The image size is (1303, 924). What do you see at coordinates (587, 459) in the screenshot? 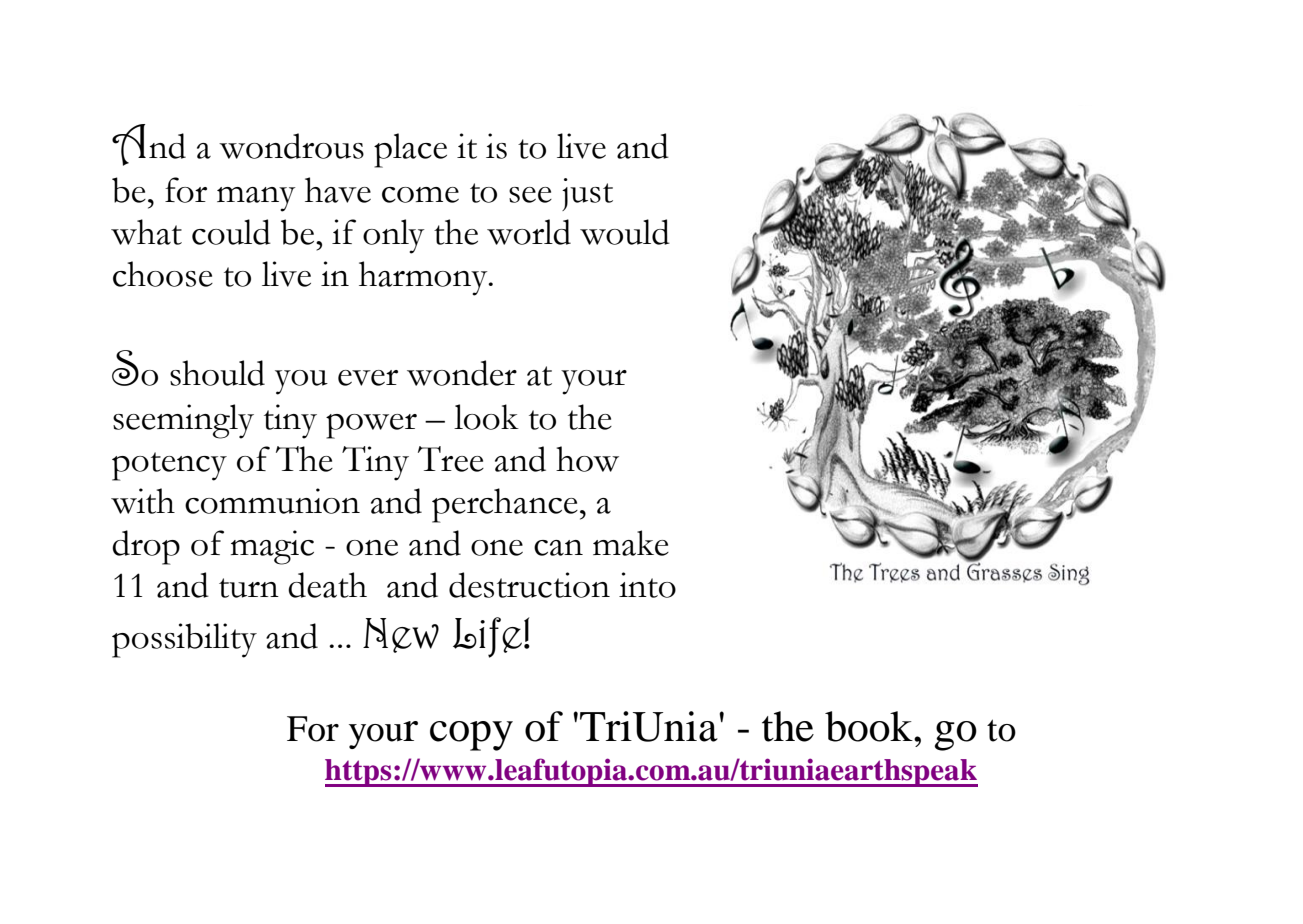
I see `how` at bounding box center [587, 459].
